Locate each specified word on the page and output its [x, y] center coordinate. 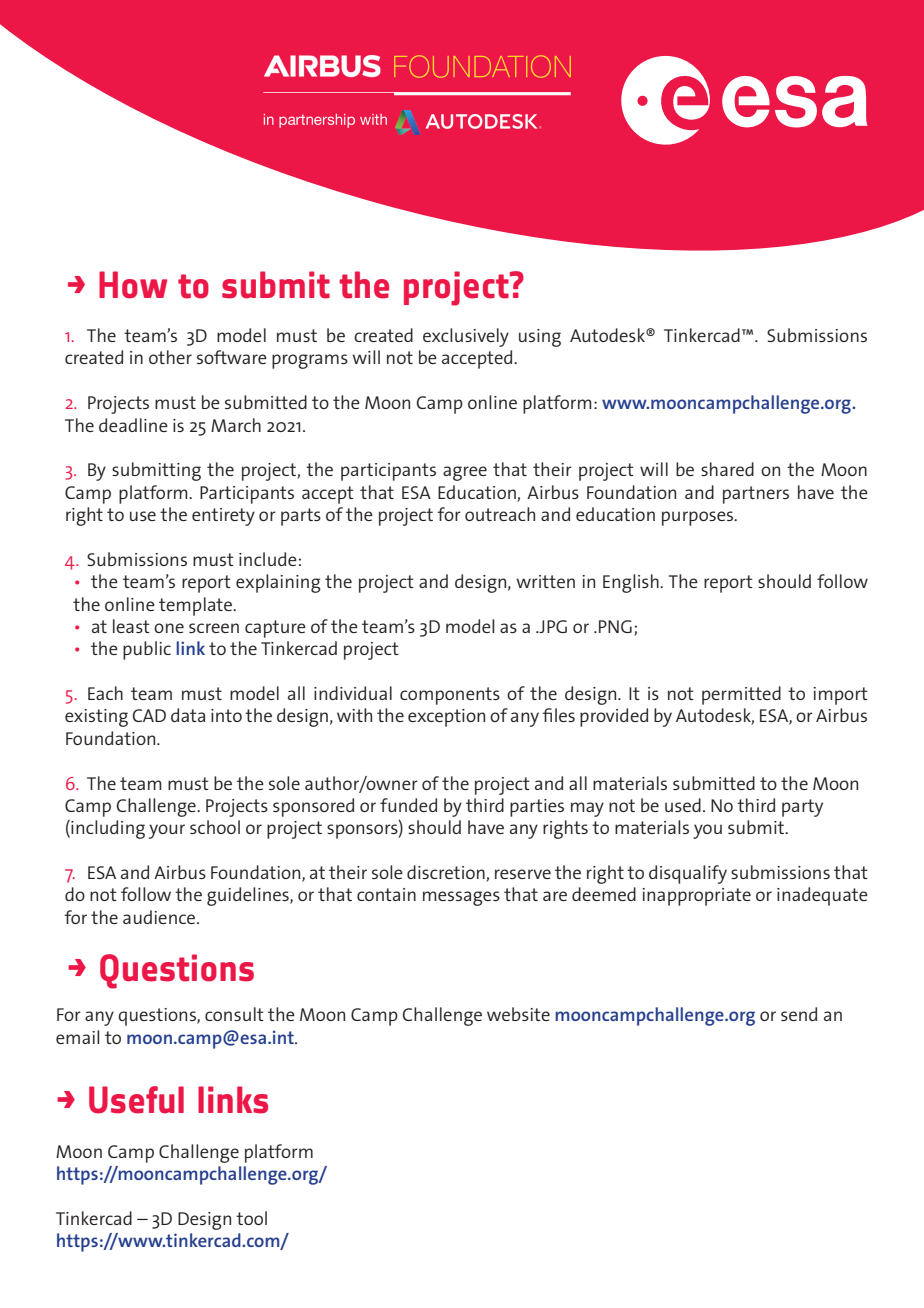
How [133, 285]
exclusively [466, 337]
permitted [741, 695]
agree [465, 473]
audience [160, 917]
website [518, 1014]
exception [446, 718]
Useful [136, 1100]
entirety [223, 517]
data [188, 715]
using [540, 338]
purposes [699, 518]
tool [251, 1218]
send [799, 1014]
